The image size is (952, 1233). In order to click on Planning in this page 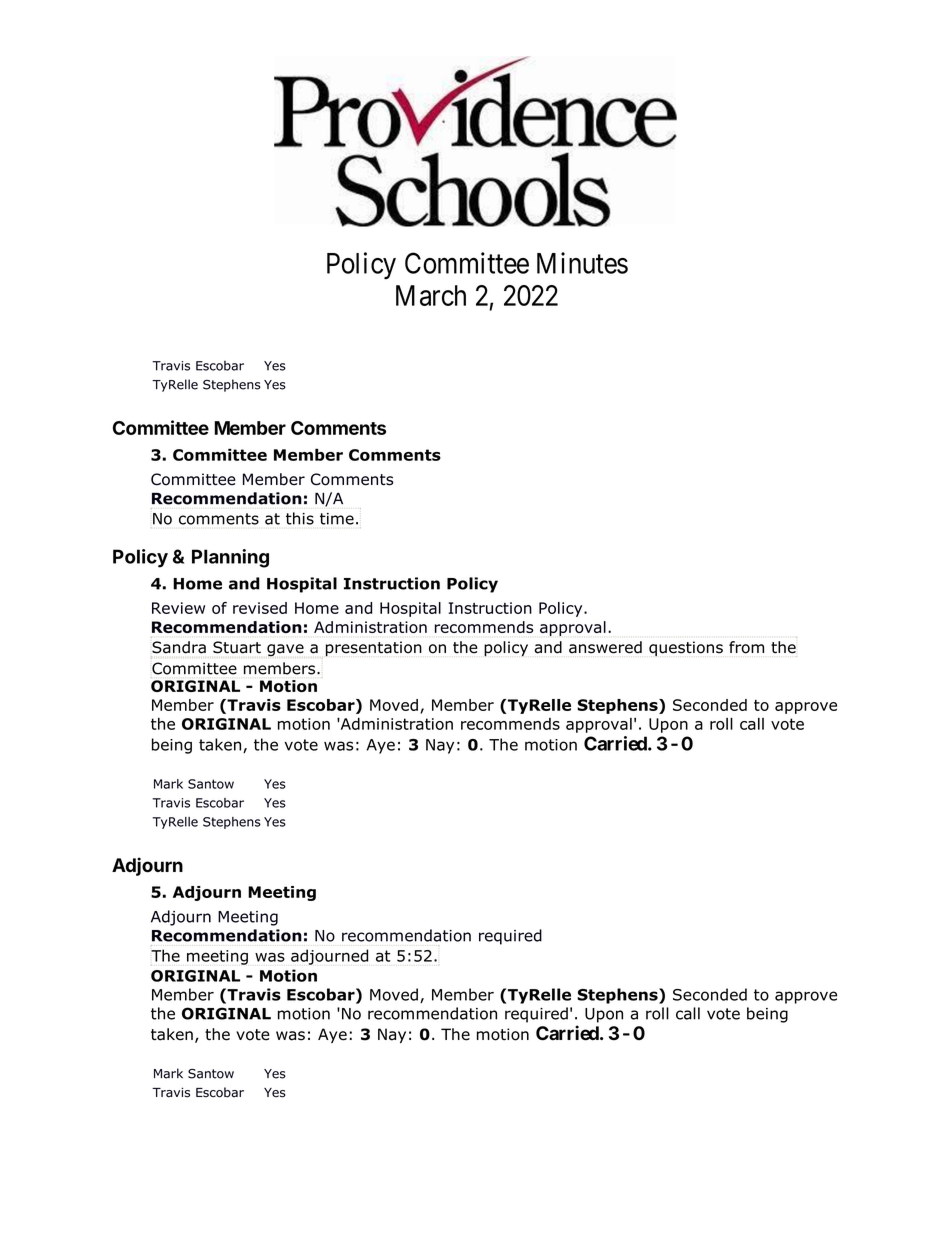, I will do `click(230, 558)`.
